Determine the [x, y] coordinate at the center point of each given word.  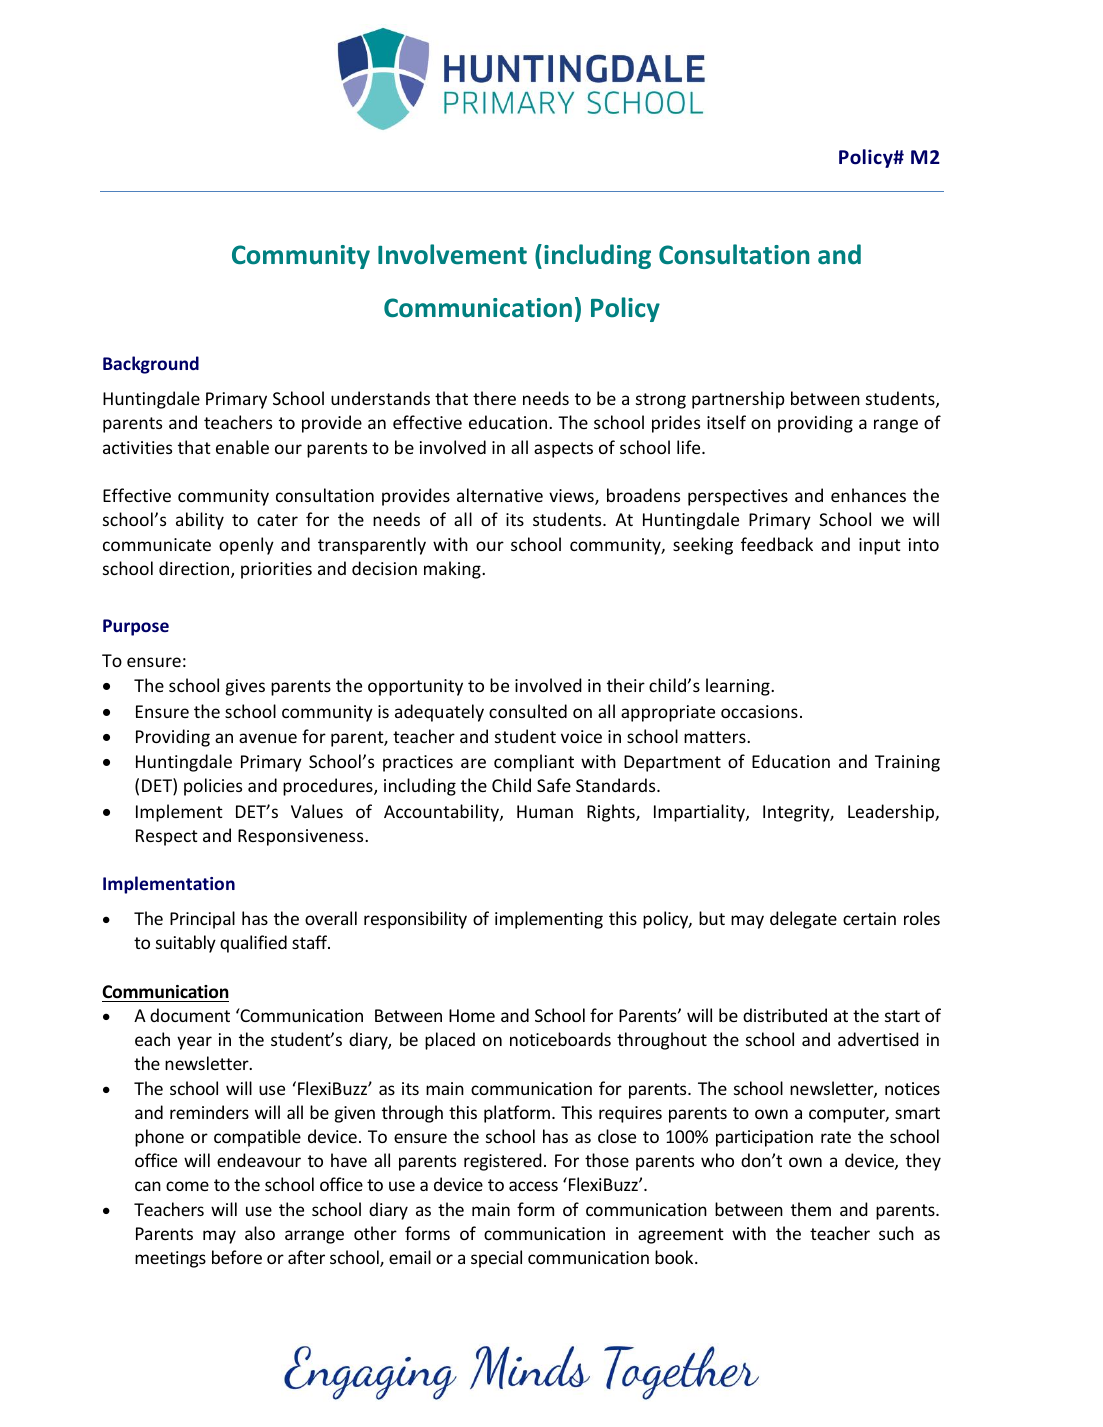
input [880, 546]
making [453, 570]
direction [195, 569]
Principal [202, 920]
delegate [803, 920]
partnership [738, 400]
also [260, 1233]
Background [151, 365]
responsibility [415, 920]
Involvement [452, 254]
